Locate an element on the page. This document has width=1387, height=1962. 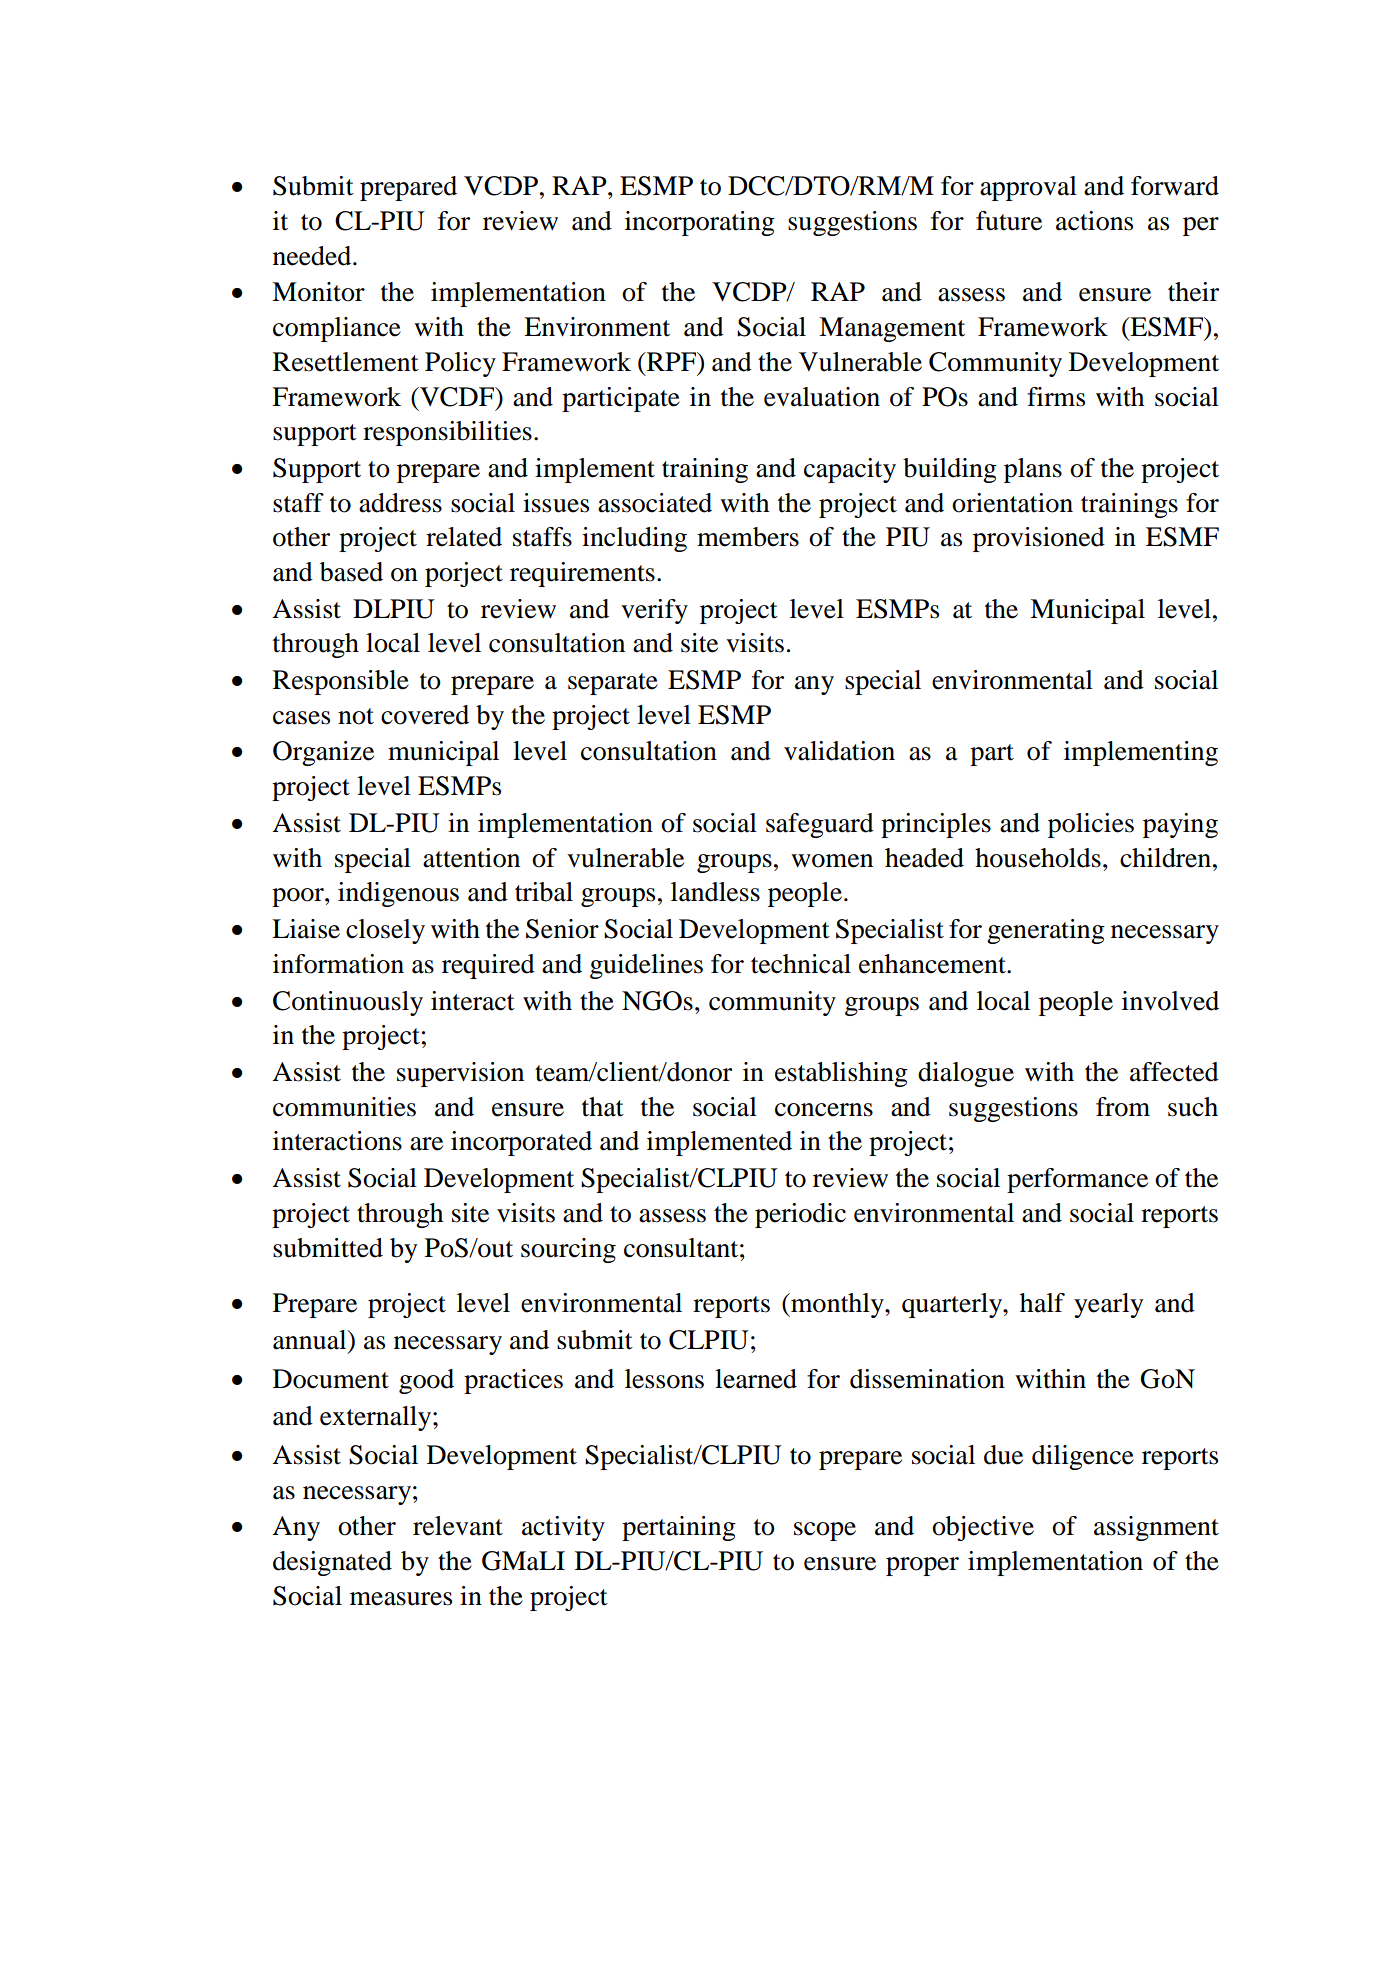
landless is located at coordinates (715, 892).
